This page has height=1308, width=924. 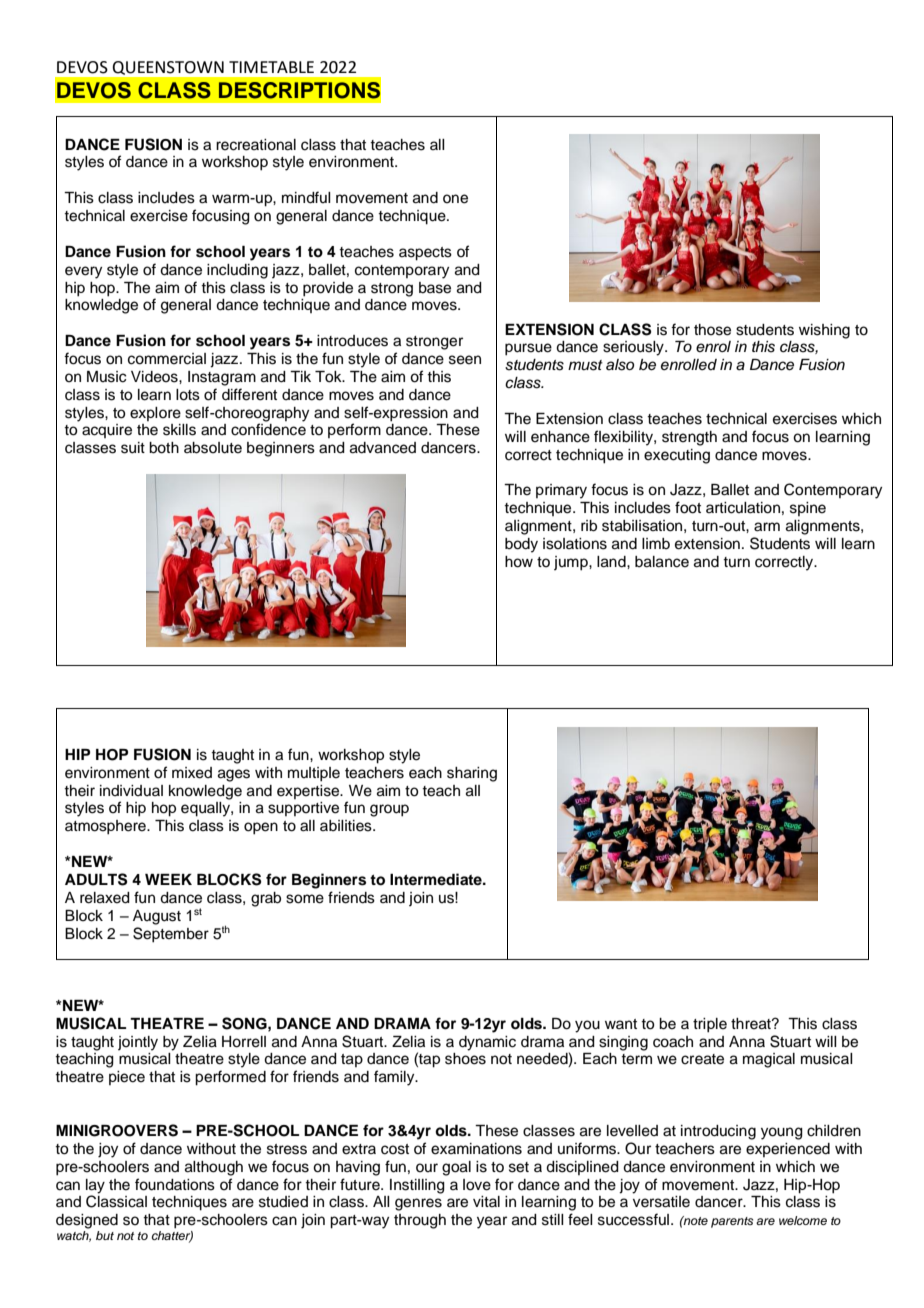 I want to click on how, so click(x=519, y=562).
